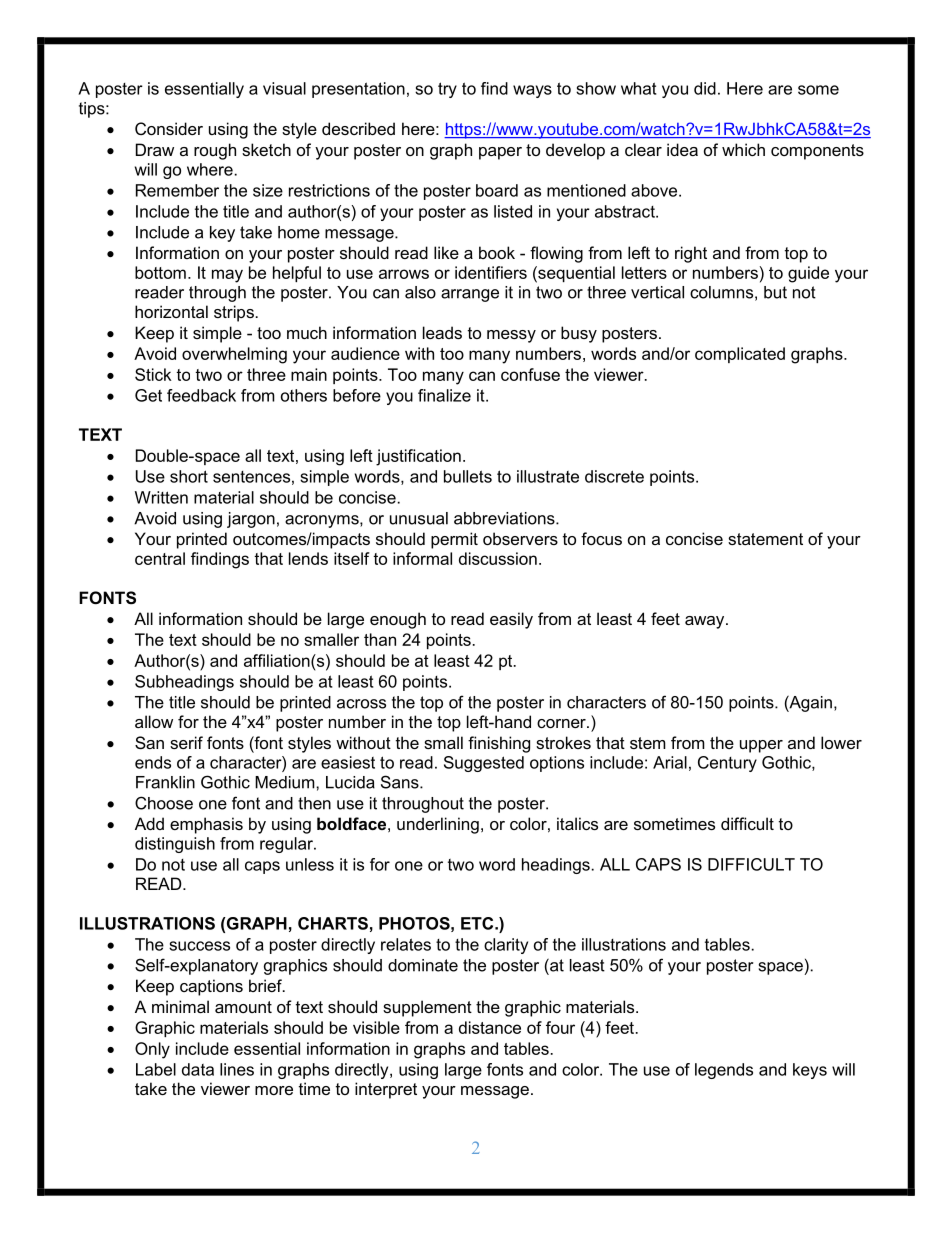 The image size is (952, 1233). Describe the element at coordinates (169, 128) in the screenshot. I see `Consider` at that location.
